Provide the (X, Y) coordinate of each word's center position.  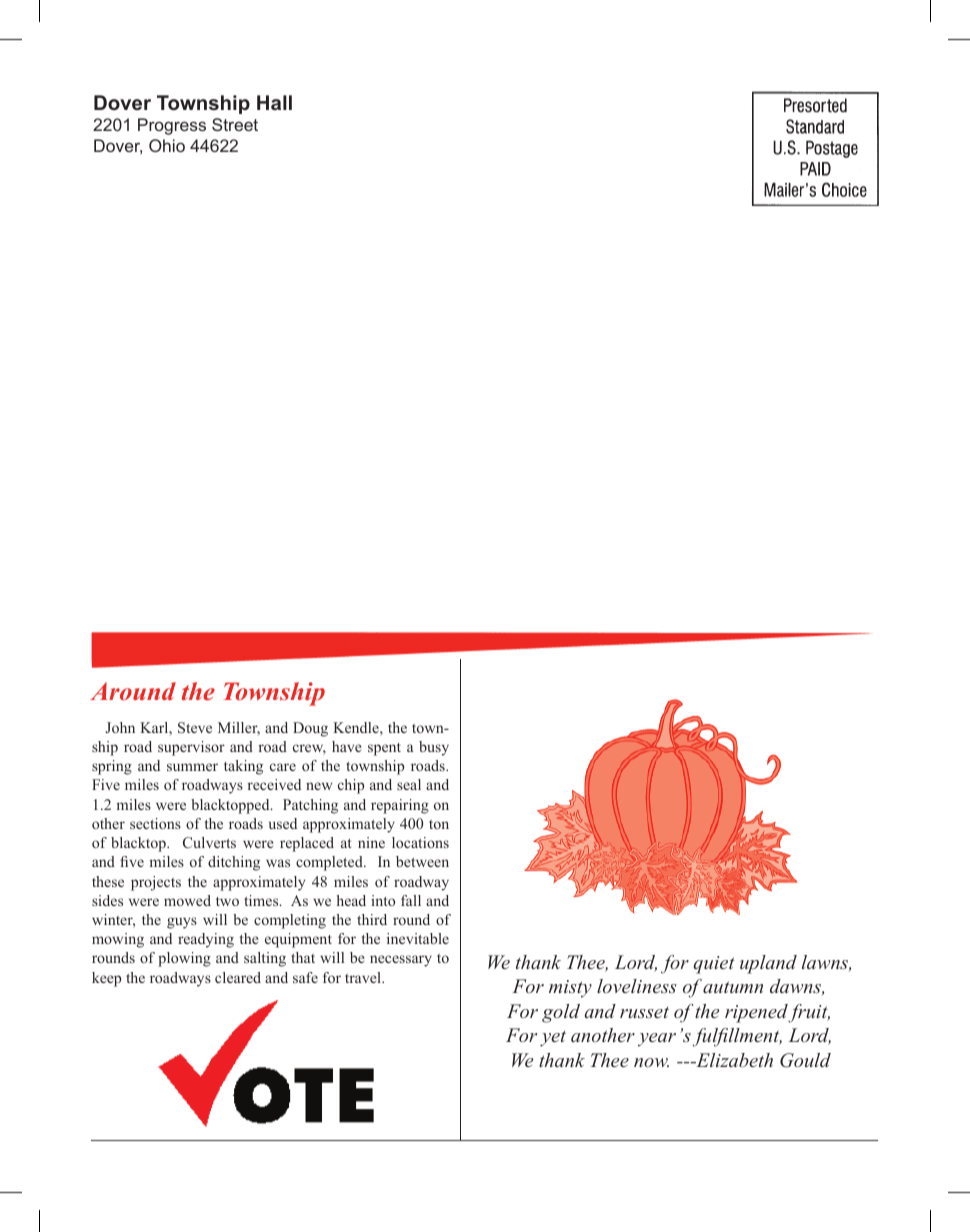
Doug (310, 729)
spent (384, 749)
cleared (238, 977)
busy (434, 748)
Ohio (167, 145)
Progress (172, 126)
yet (553, 1039)
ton (439, 824)
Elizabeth (733, 1060)
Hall (274, 102)
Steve (195, 728)
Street (235, 124)
